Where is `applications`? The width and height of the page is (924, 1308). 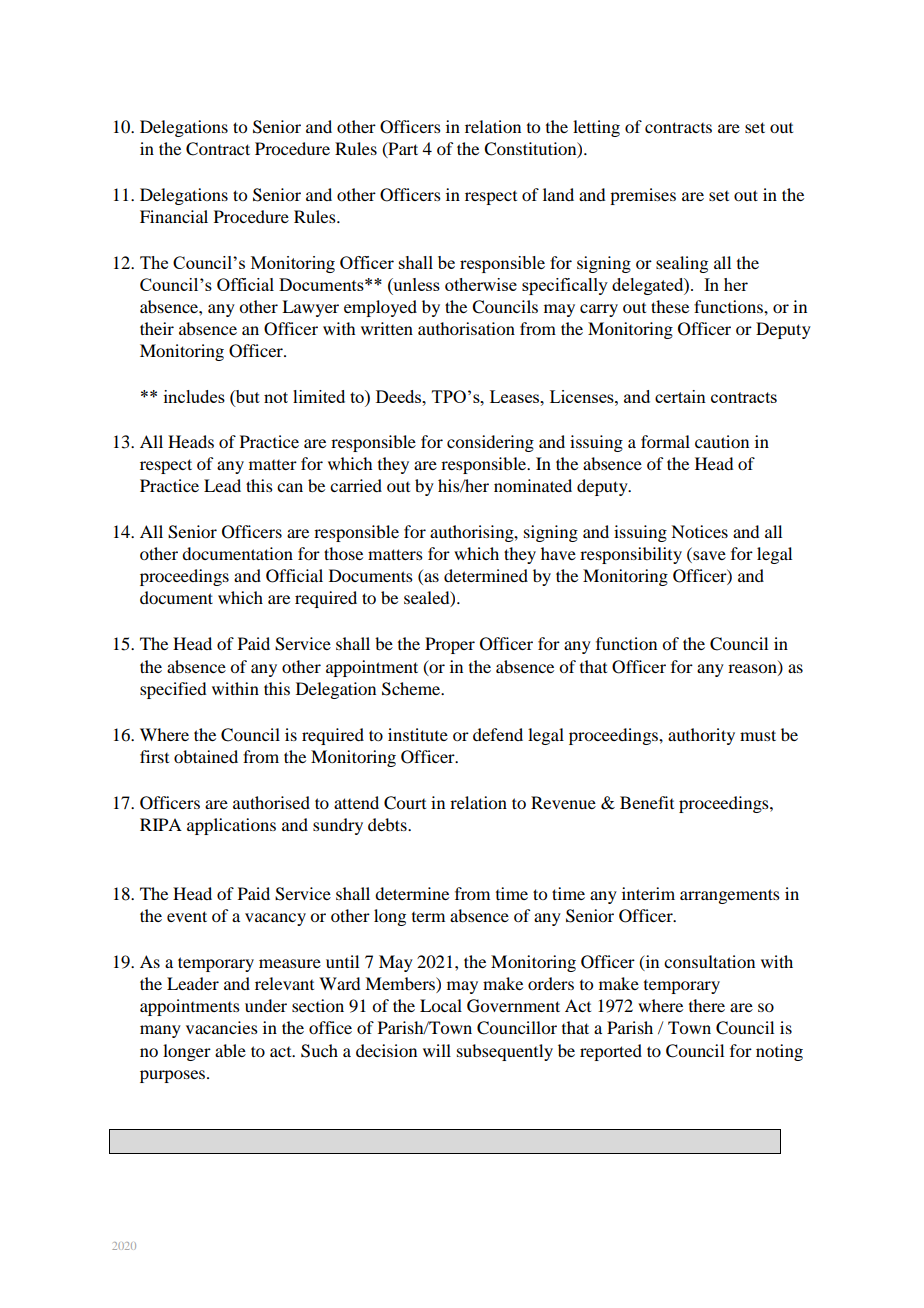 applications is located at coordinates (231, 826).
